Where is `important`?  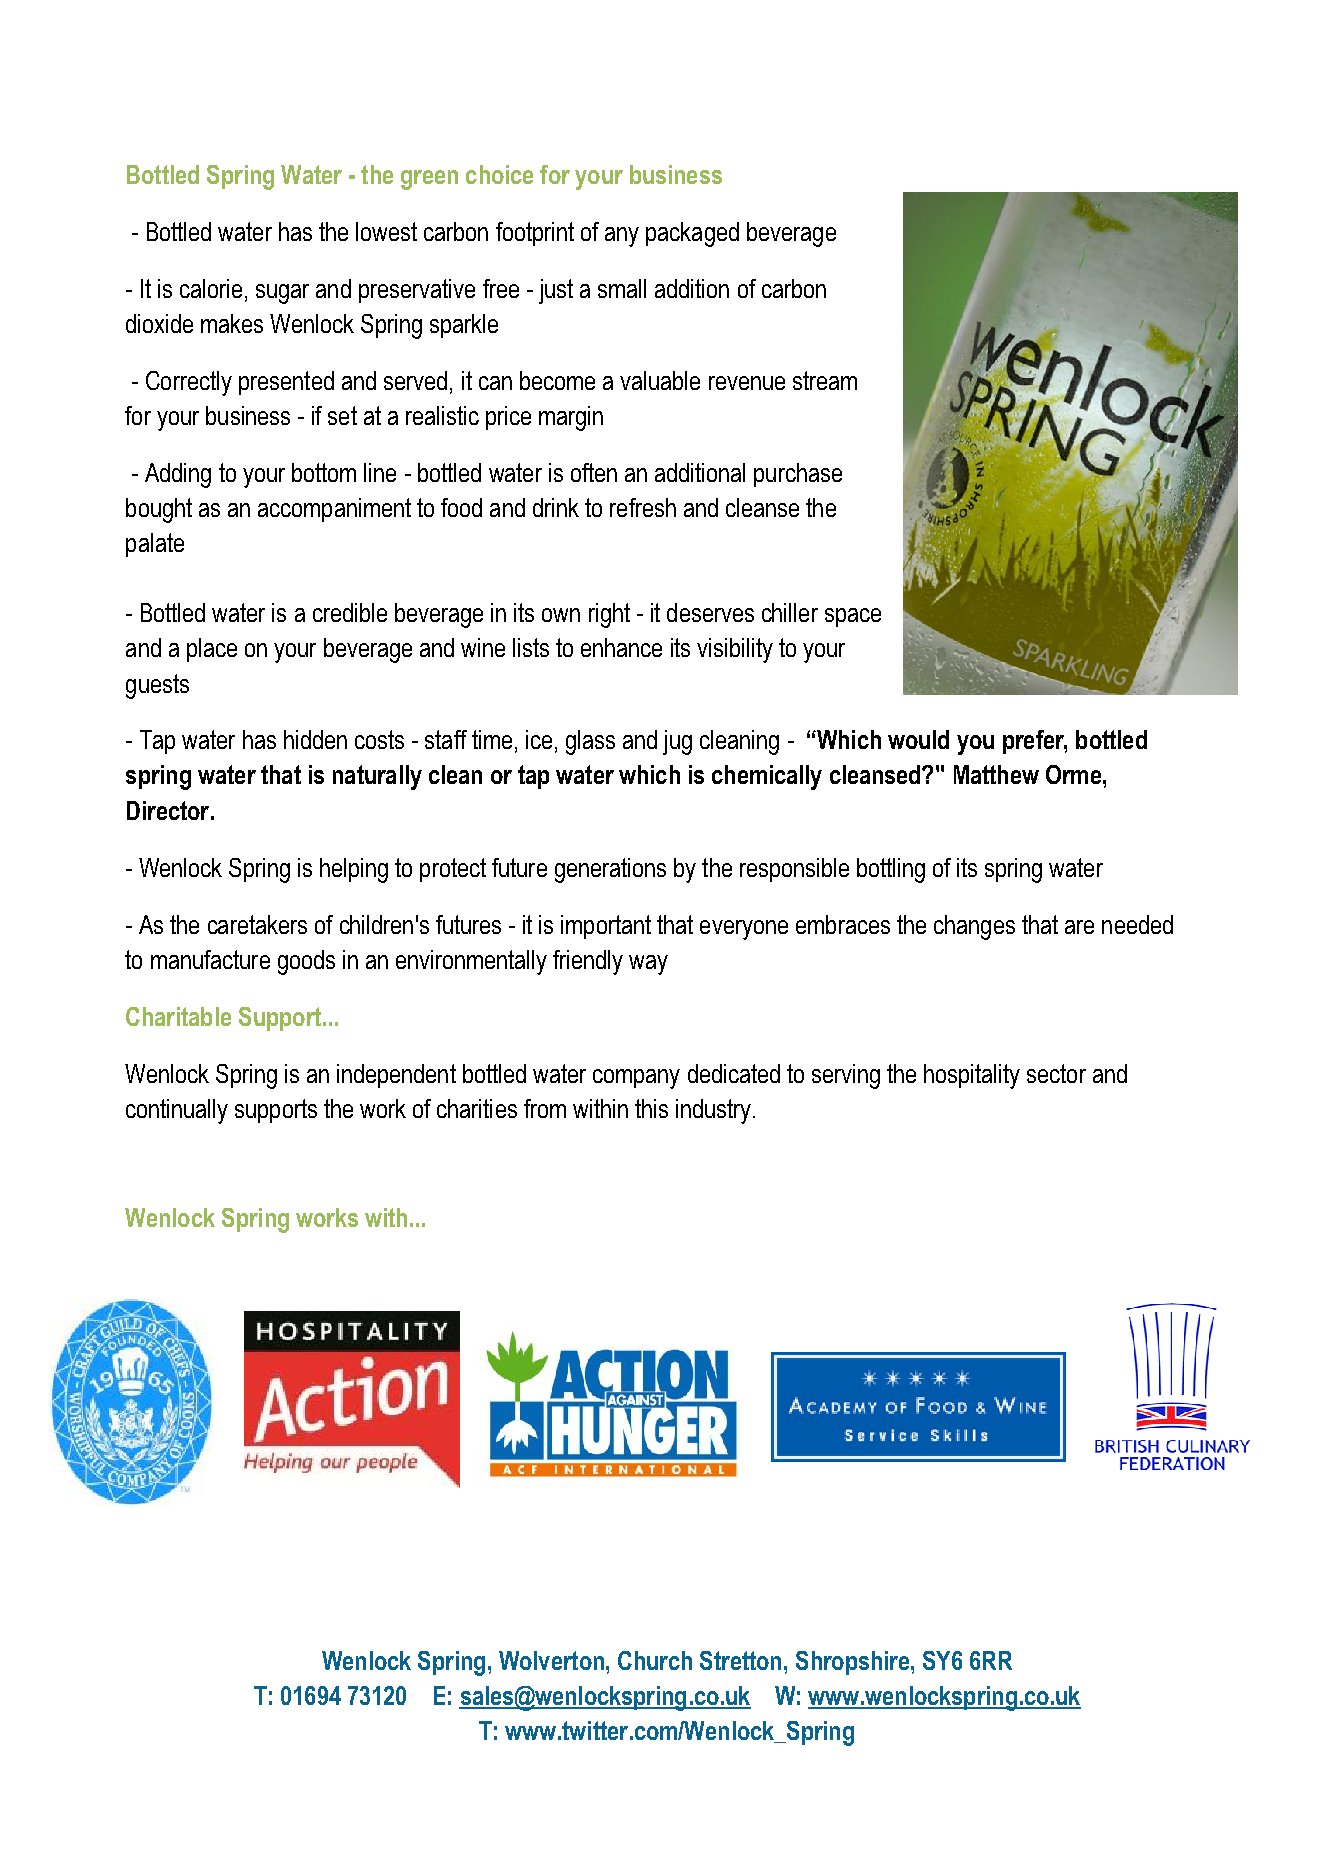
important is located at coordinates (606, 927).
